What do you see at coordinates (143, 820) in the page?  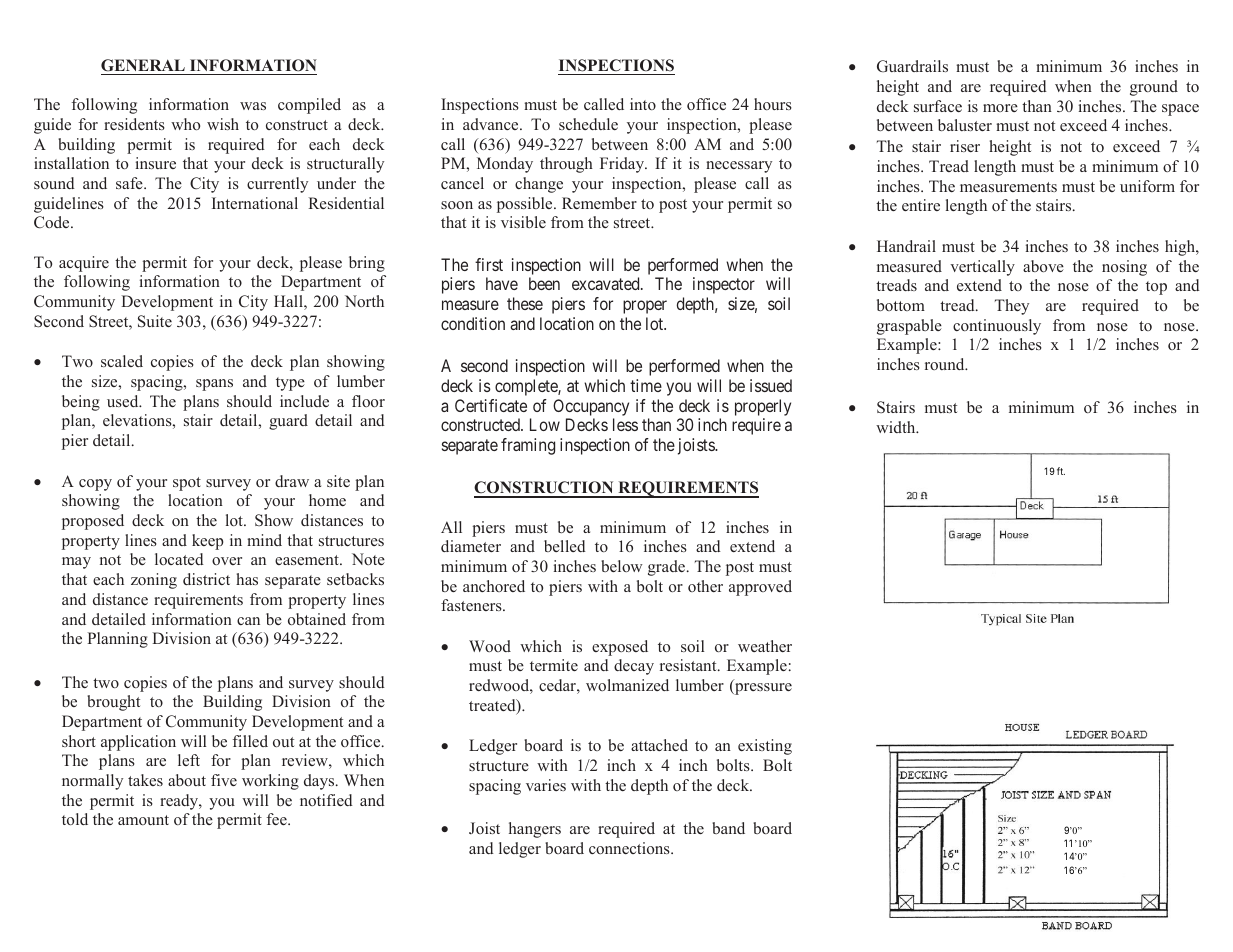 I see `amount` at bounding box center [143, 820].
